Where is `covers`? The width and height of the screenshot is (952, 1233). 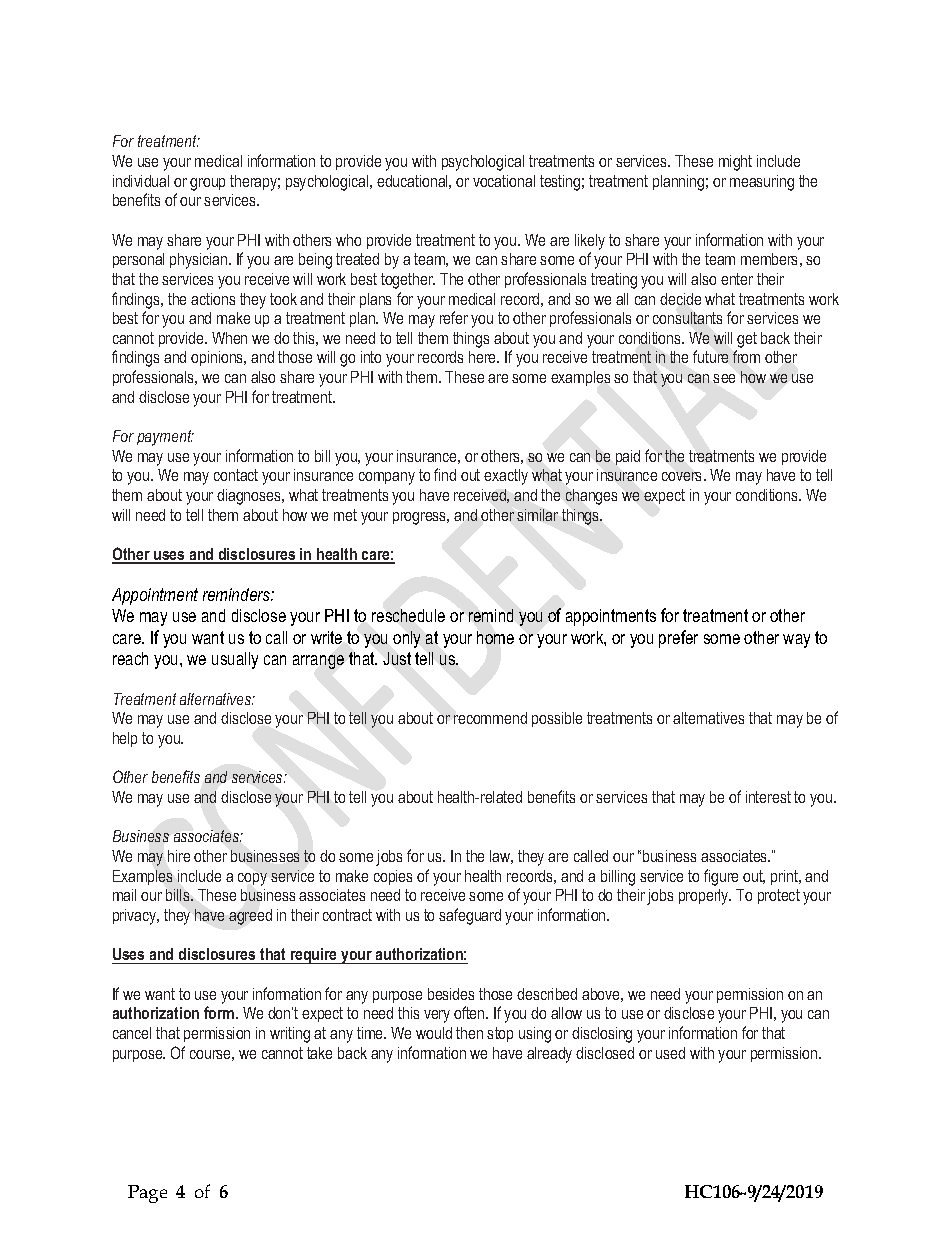 covers is located at coordinates (683, 476).
